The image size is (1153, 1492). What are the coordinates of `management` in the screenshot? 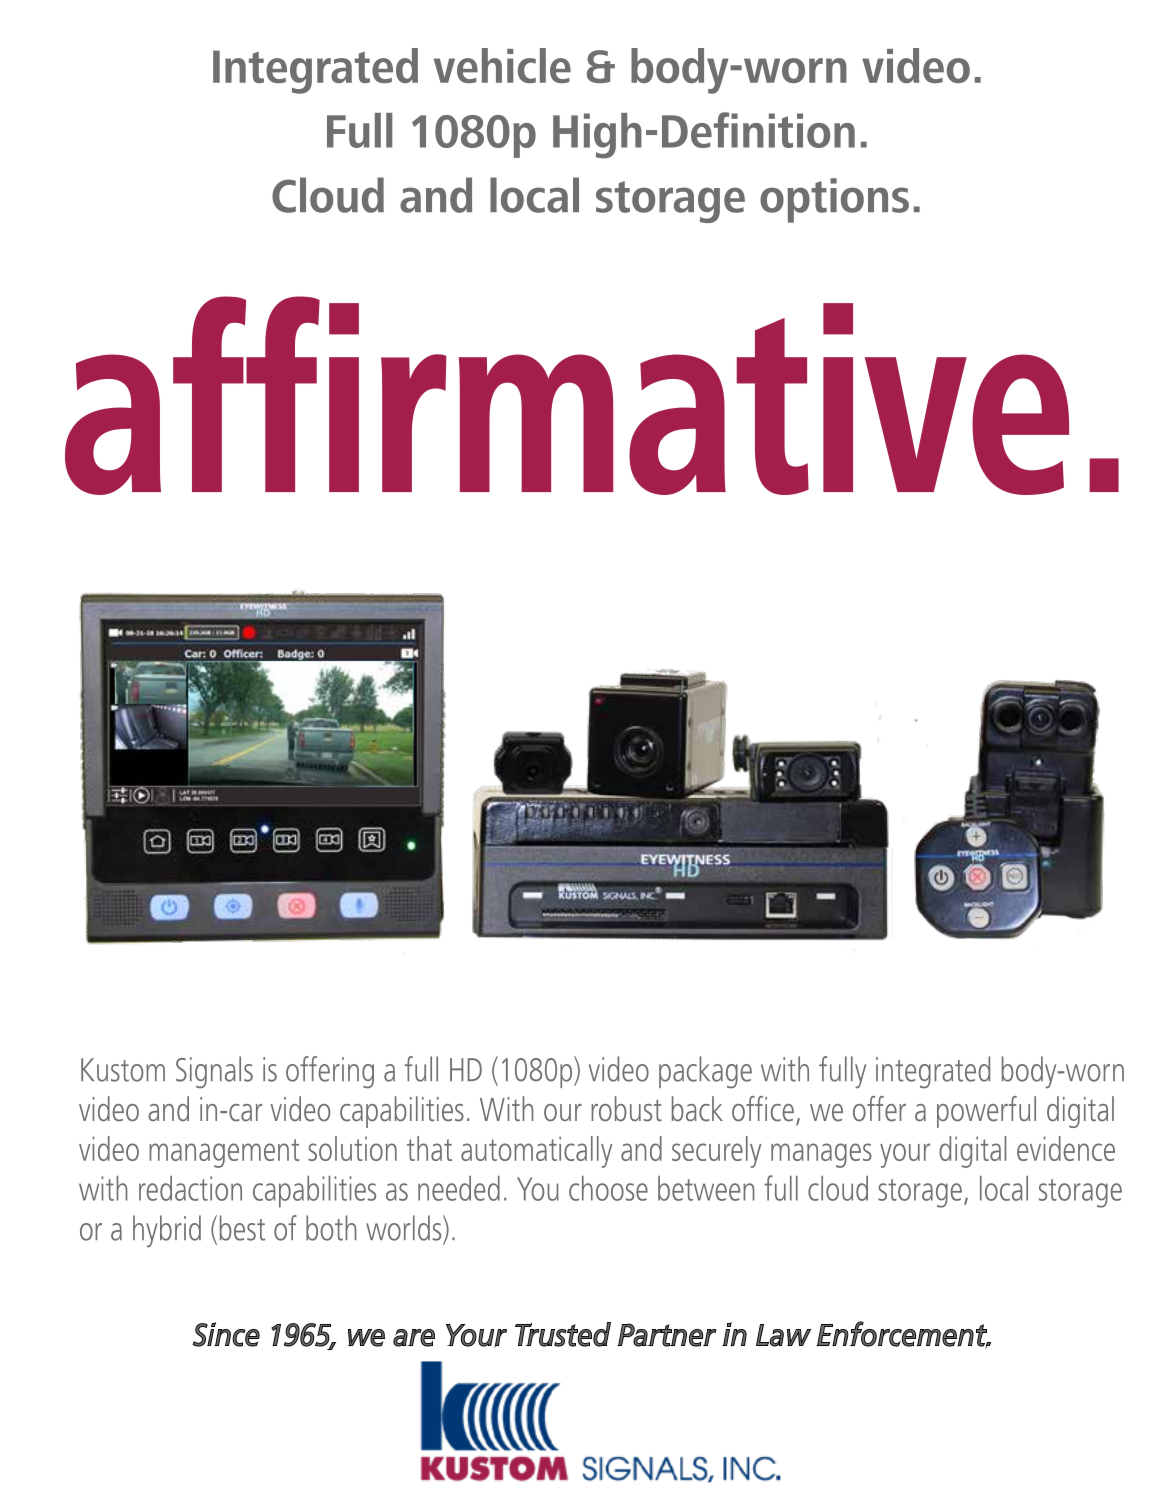 It's located at (224, 1153).
